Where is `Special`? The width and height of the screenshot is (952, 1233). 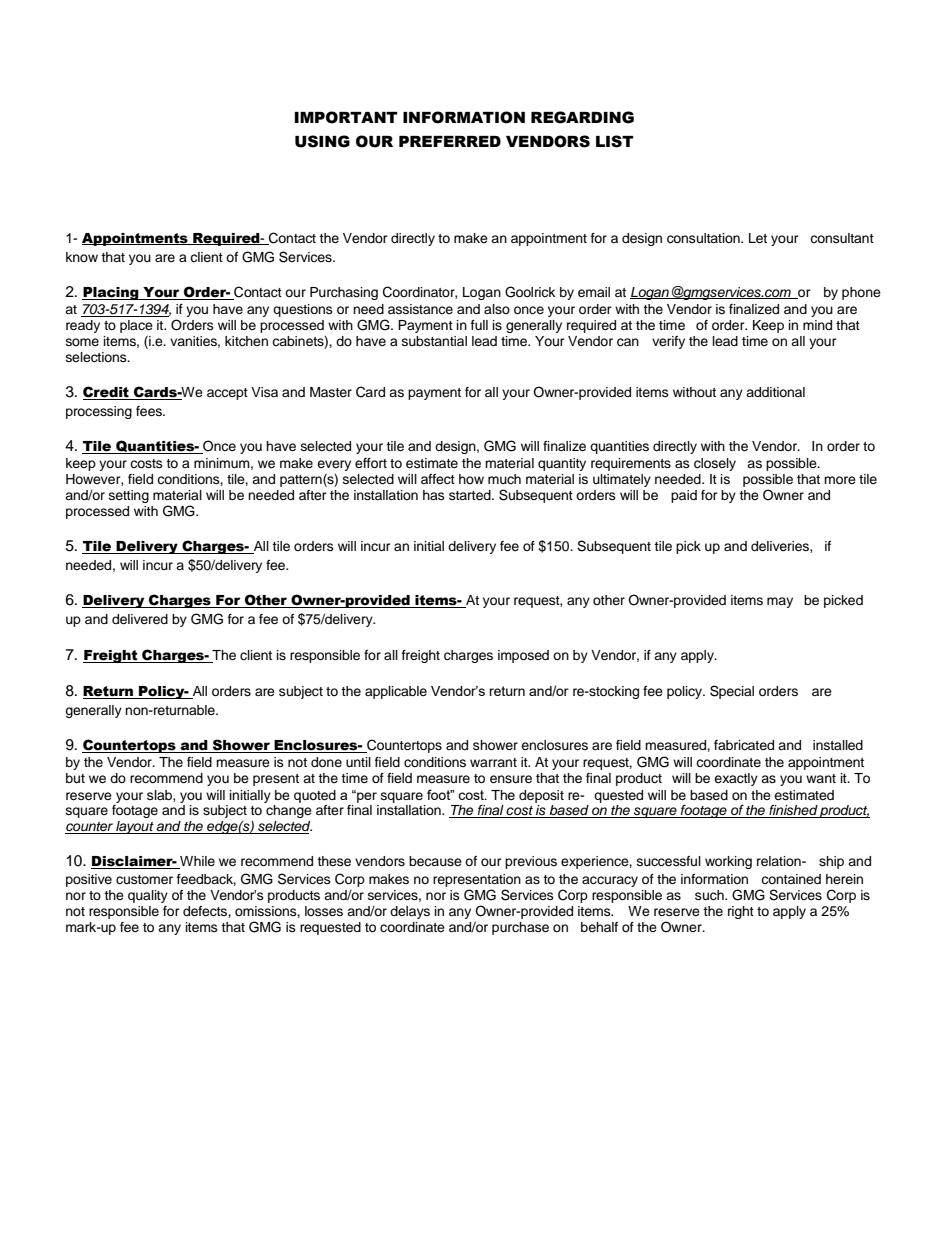
Special is located at coordinates (732, 692).
